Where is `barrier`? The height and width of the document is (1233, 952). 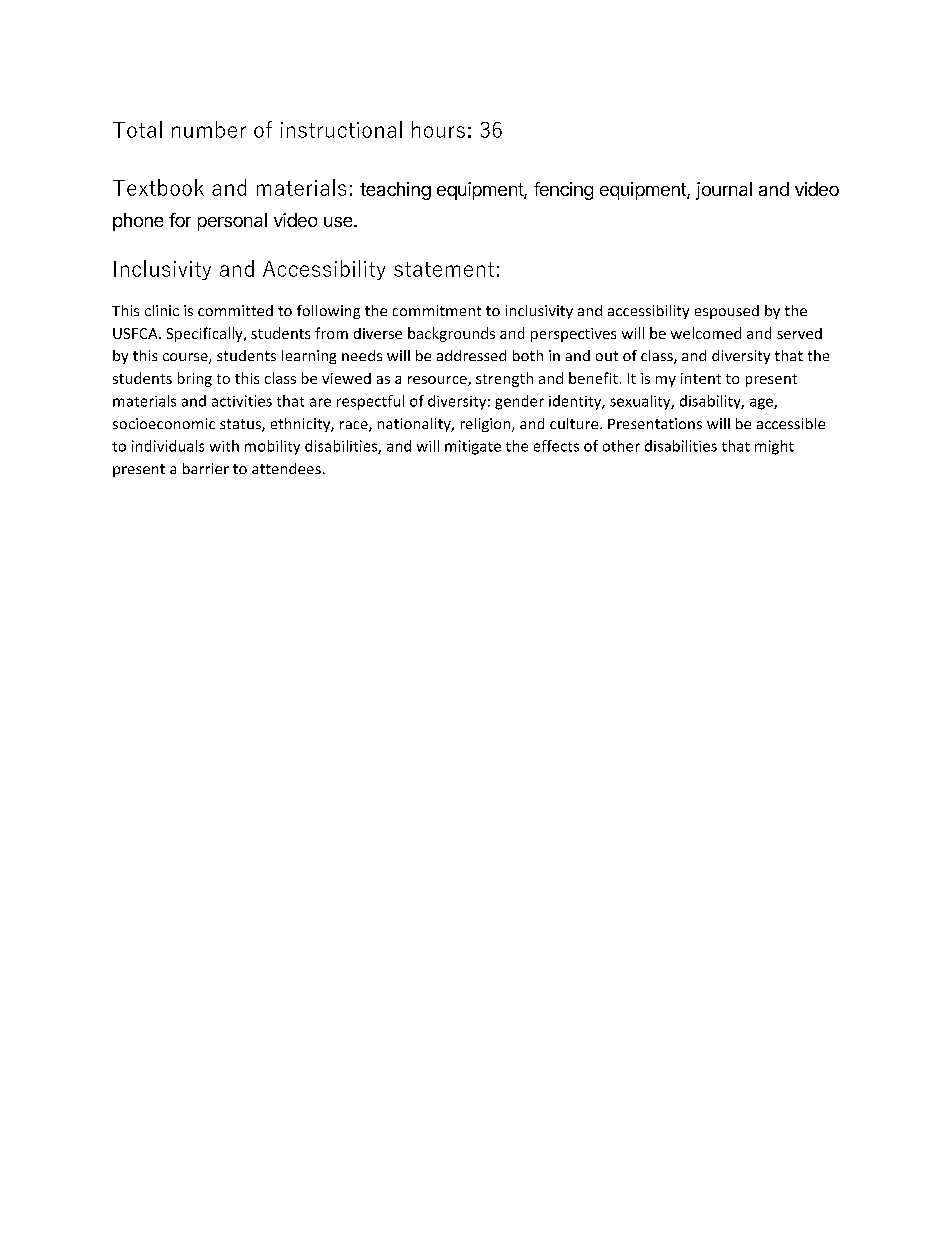
barrier is located at coordinates (206, 468).
